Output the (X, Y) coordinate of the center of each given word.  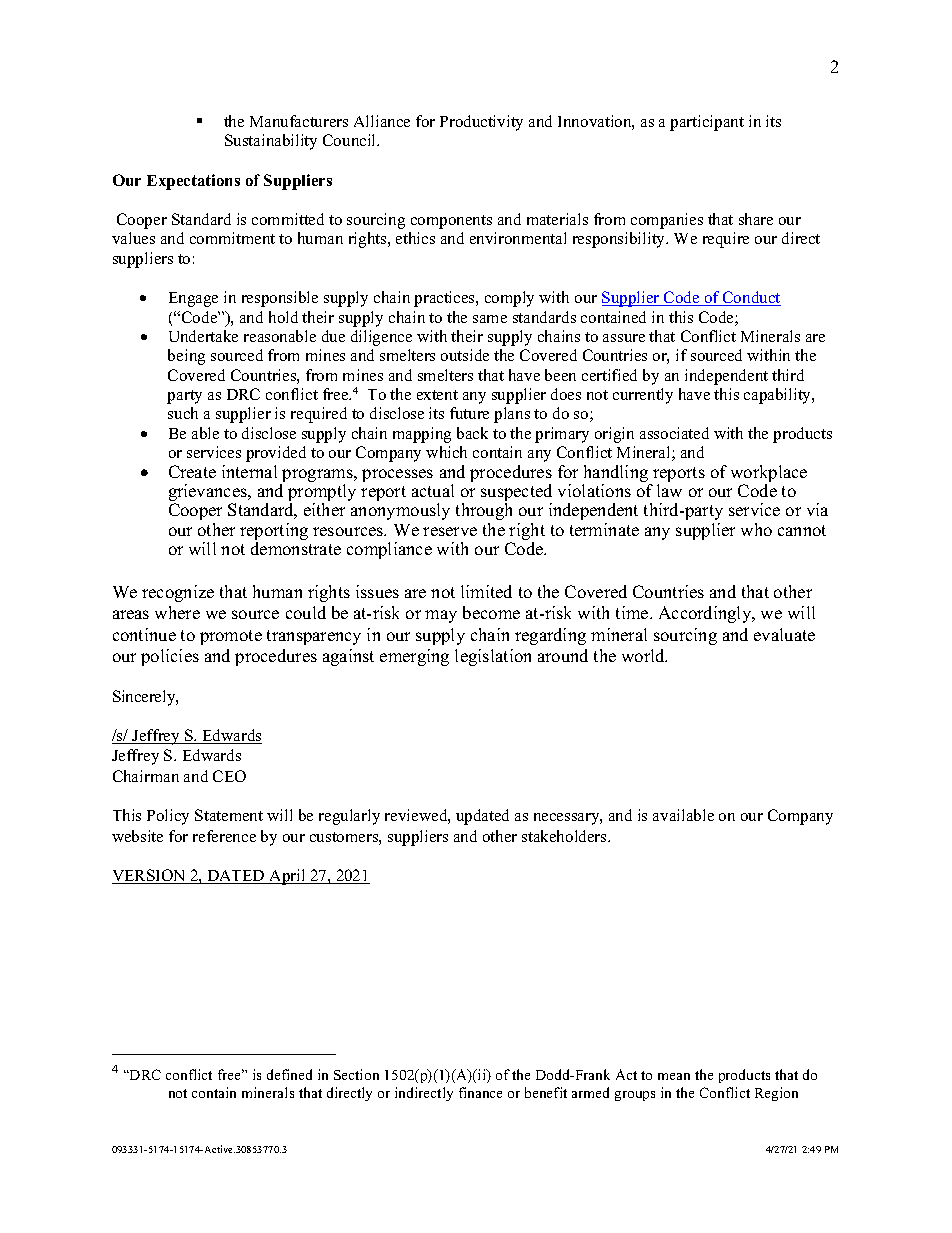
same (490, 319)
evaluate (784, 634)
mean (674, 1076)
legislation (493, 657)
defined (289, 1074)
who (756, 529)
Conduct (751, 298)
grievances (209, 494)
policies (170, 657)
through (484, 511)
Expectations (193, 182)
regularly (349, 817)
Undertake (203, 336)
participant (707, 123)
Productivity (481, 123)
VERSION (150, 876)
